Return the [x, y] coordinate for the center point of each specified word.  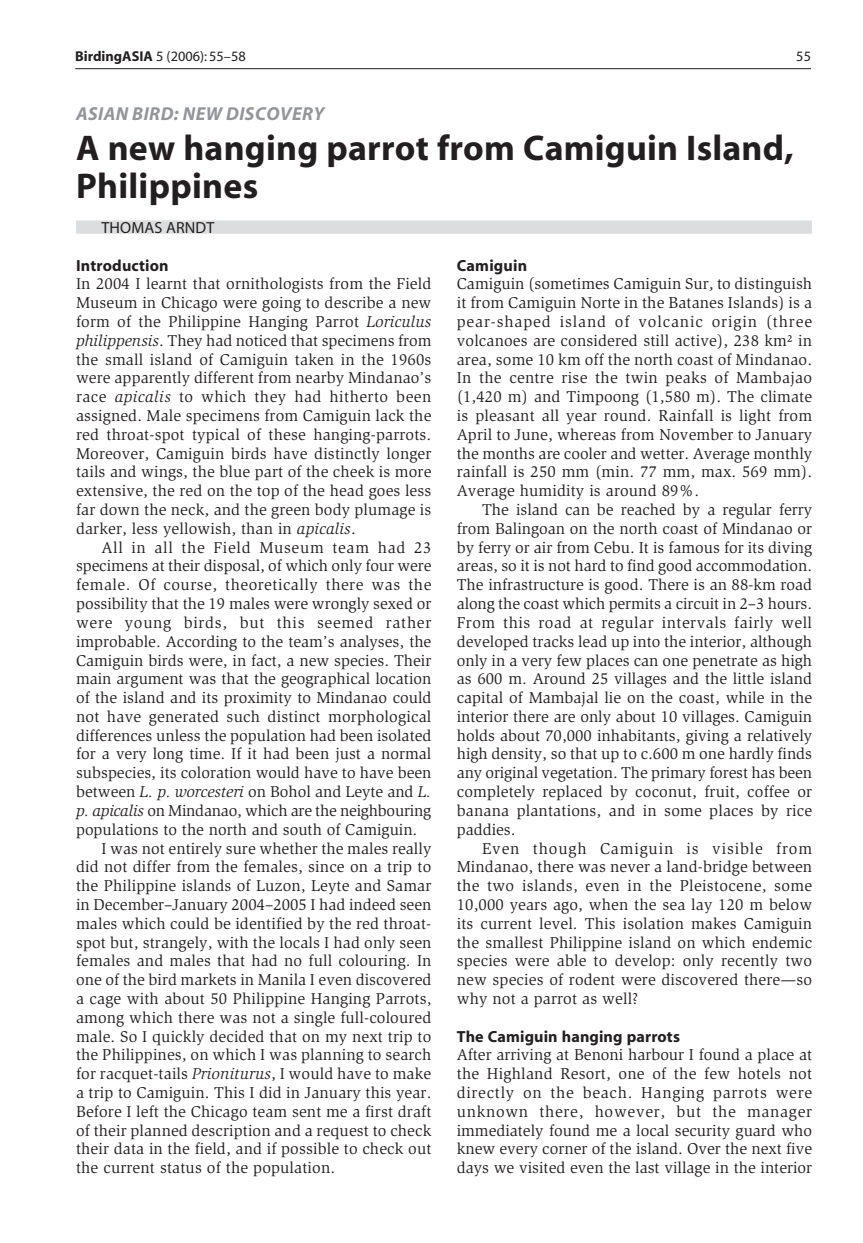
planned [159, 1132]
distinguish [773, 285]
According [201, 643]
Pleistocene [720, 885]
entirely [195, 850]
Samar [409, 885]
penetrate [725, 663]
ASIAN [102, 113]
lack [390, 415]
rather [408, 622]
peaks [686, 379]
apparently [152, 379]
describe [354, 302]
